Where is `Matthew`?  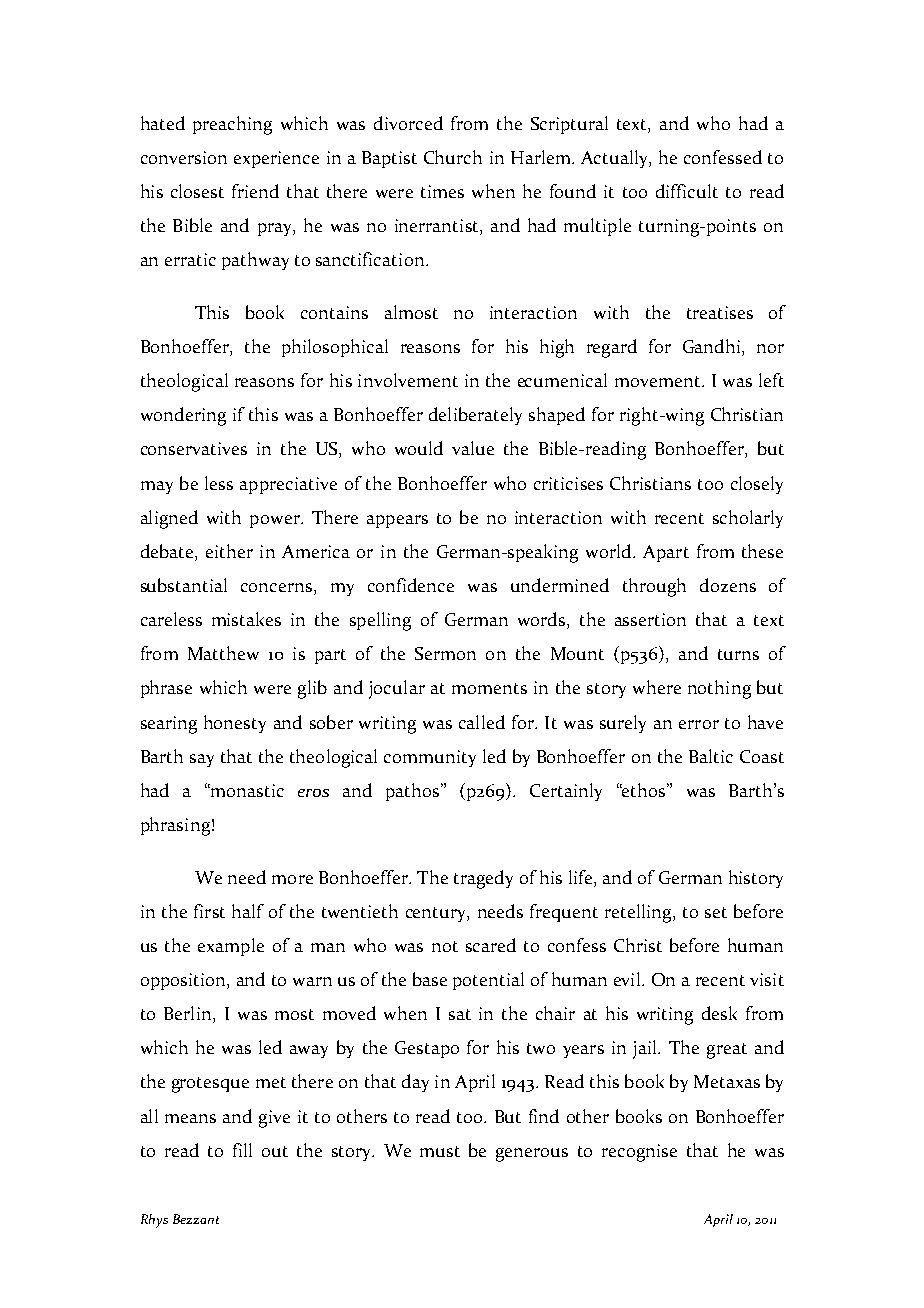
Matthew is located at coordinates (223, 653).
